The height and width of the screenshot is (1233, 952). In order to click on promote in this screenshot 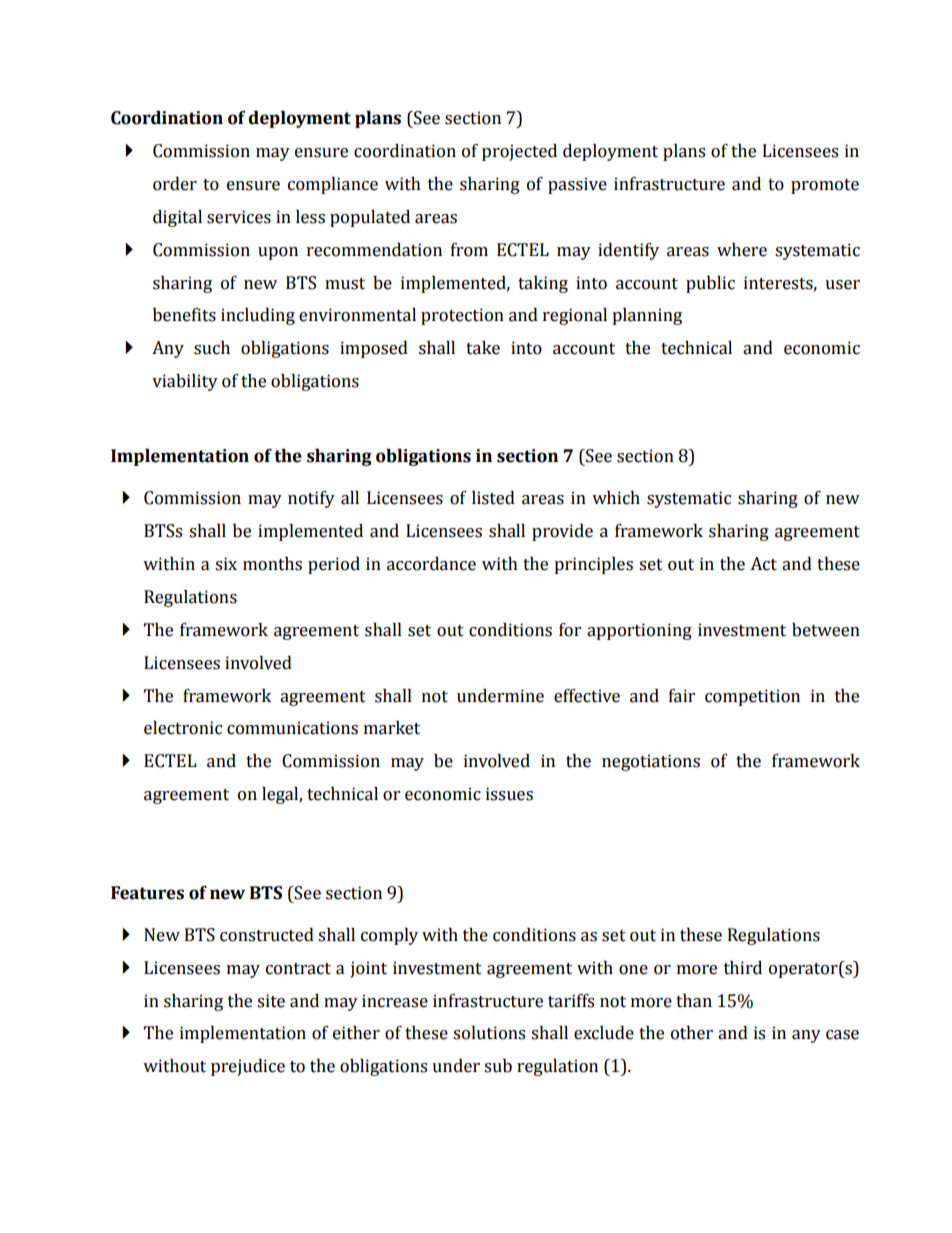, I will do `click(825, 186)`.
